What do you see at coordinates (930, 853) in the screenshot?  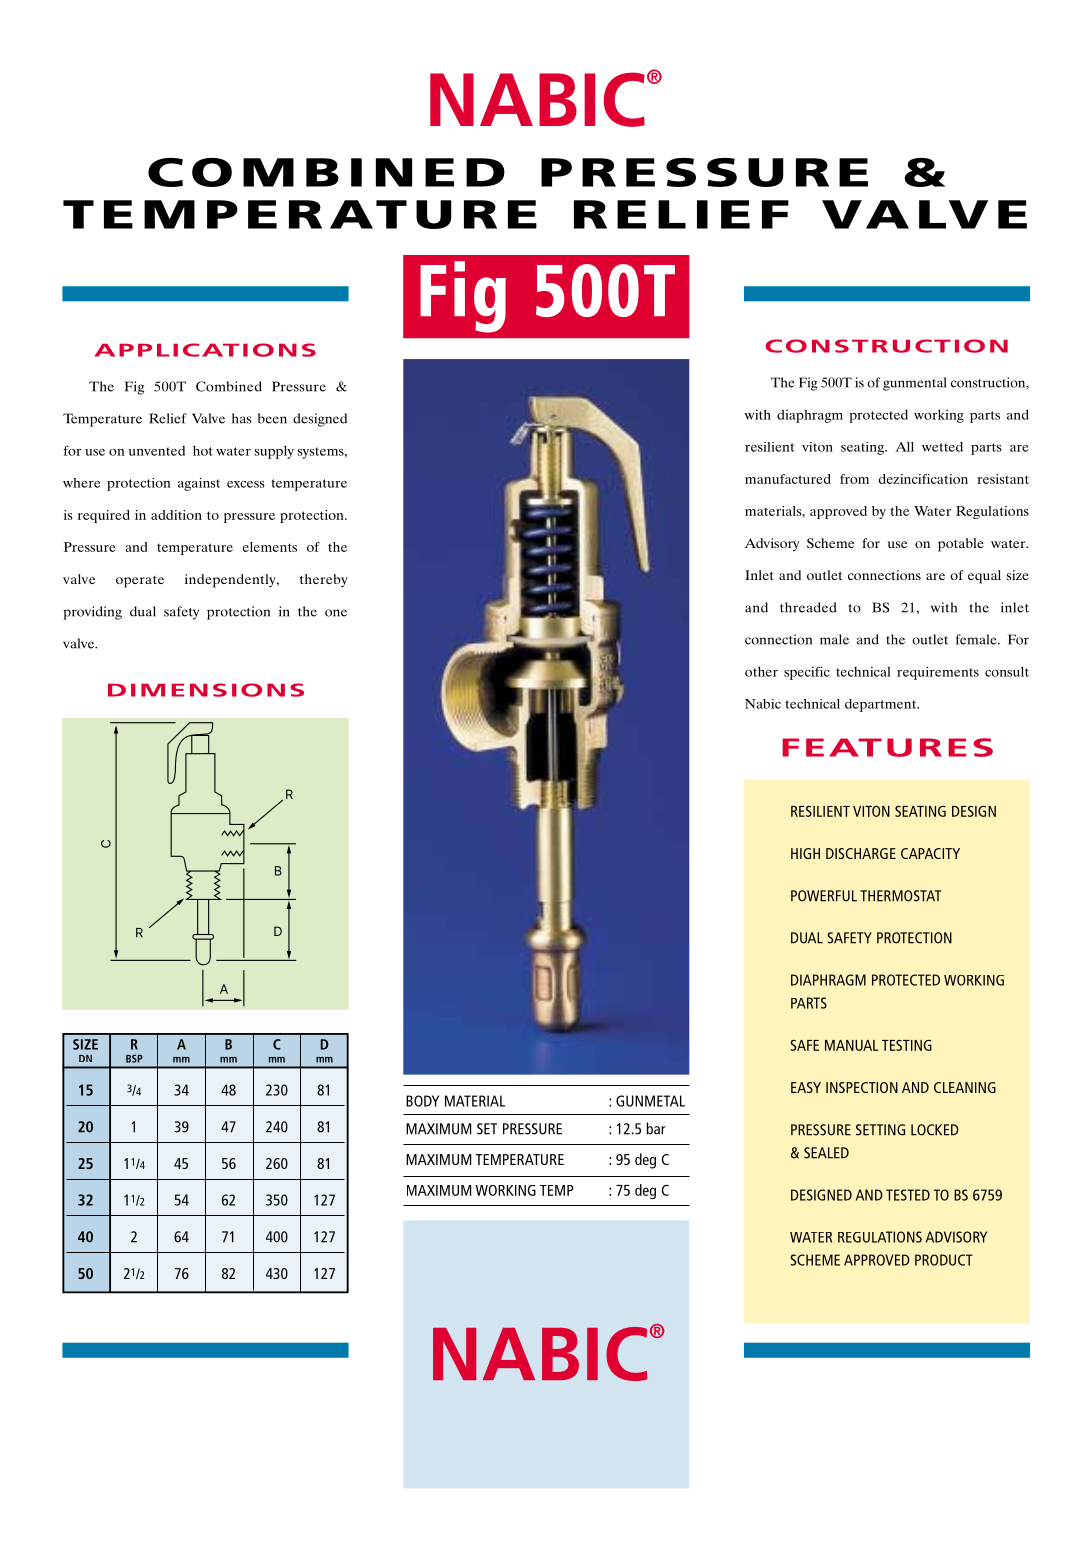 I see `CAPACITY` at bounding box center [930, 853].
